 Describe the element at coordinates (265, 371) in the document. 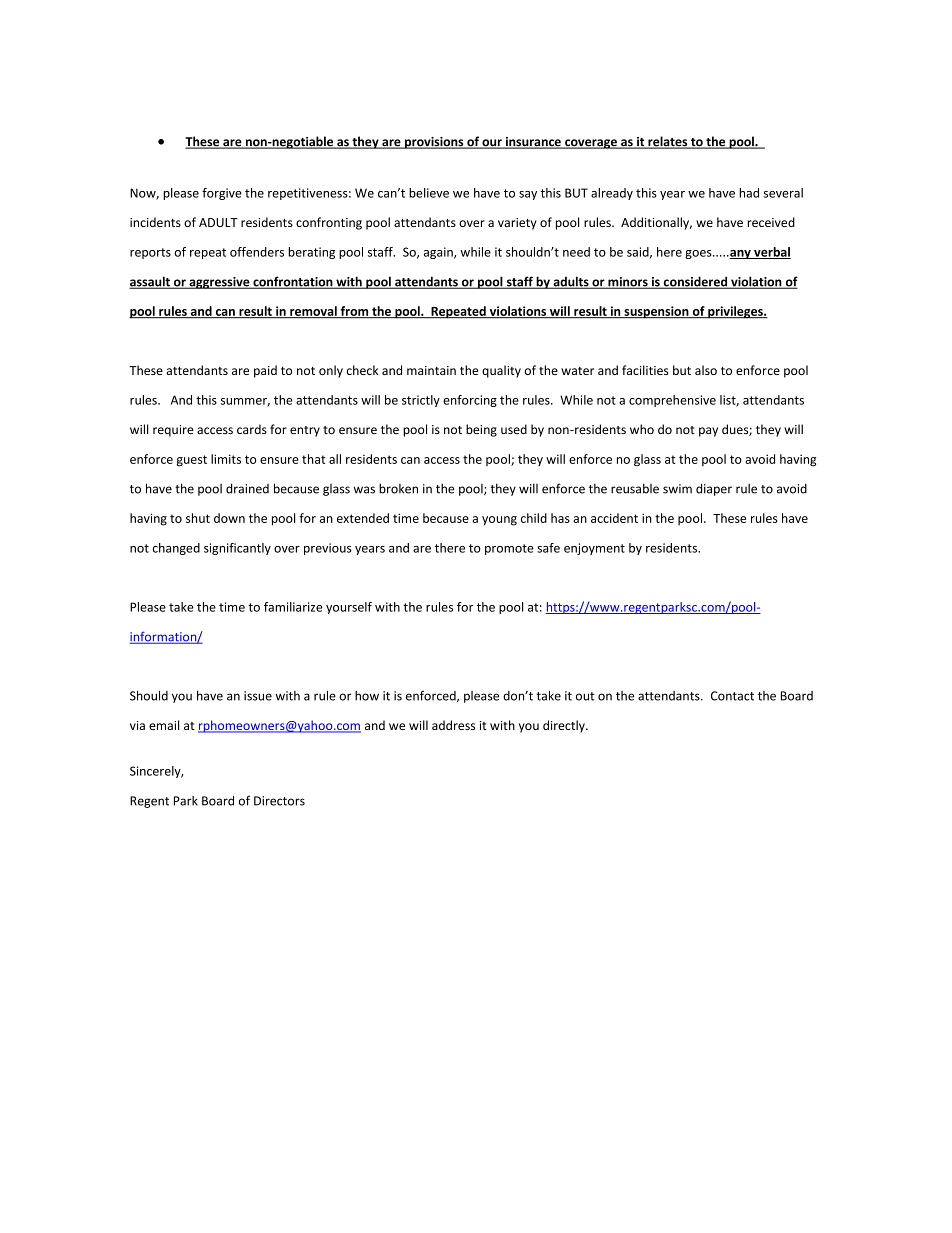

I see `paid` at that location.
